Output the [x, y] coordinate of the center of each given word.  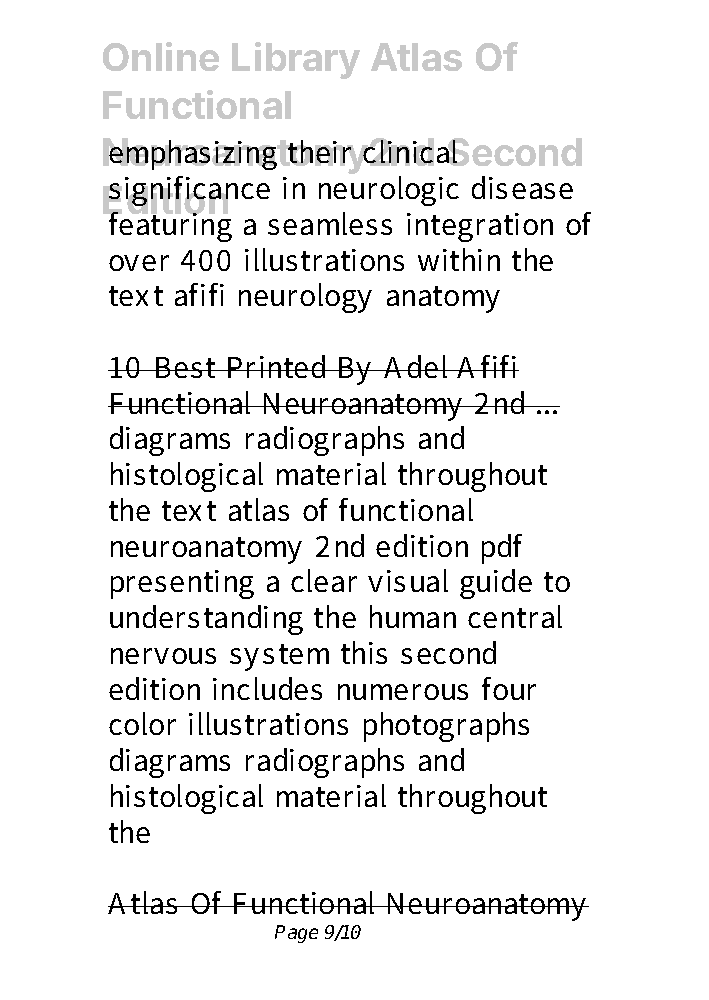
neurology [305, 298]
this [364, 652]
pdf [502, 549]
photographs [446, 727]
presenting [182, 584]
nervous [163, 656]
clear [324, 580]
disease [522, 187]
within [459, 259]
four [509, 688]
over [139, 263]
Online [161, 56]
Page [296, 934]
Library [296, 60]
